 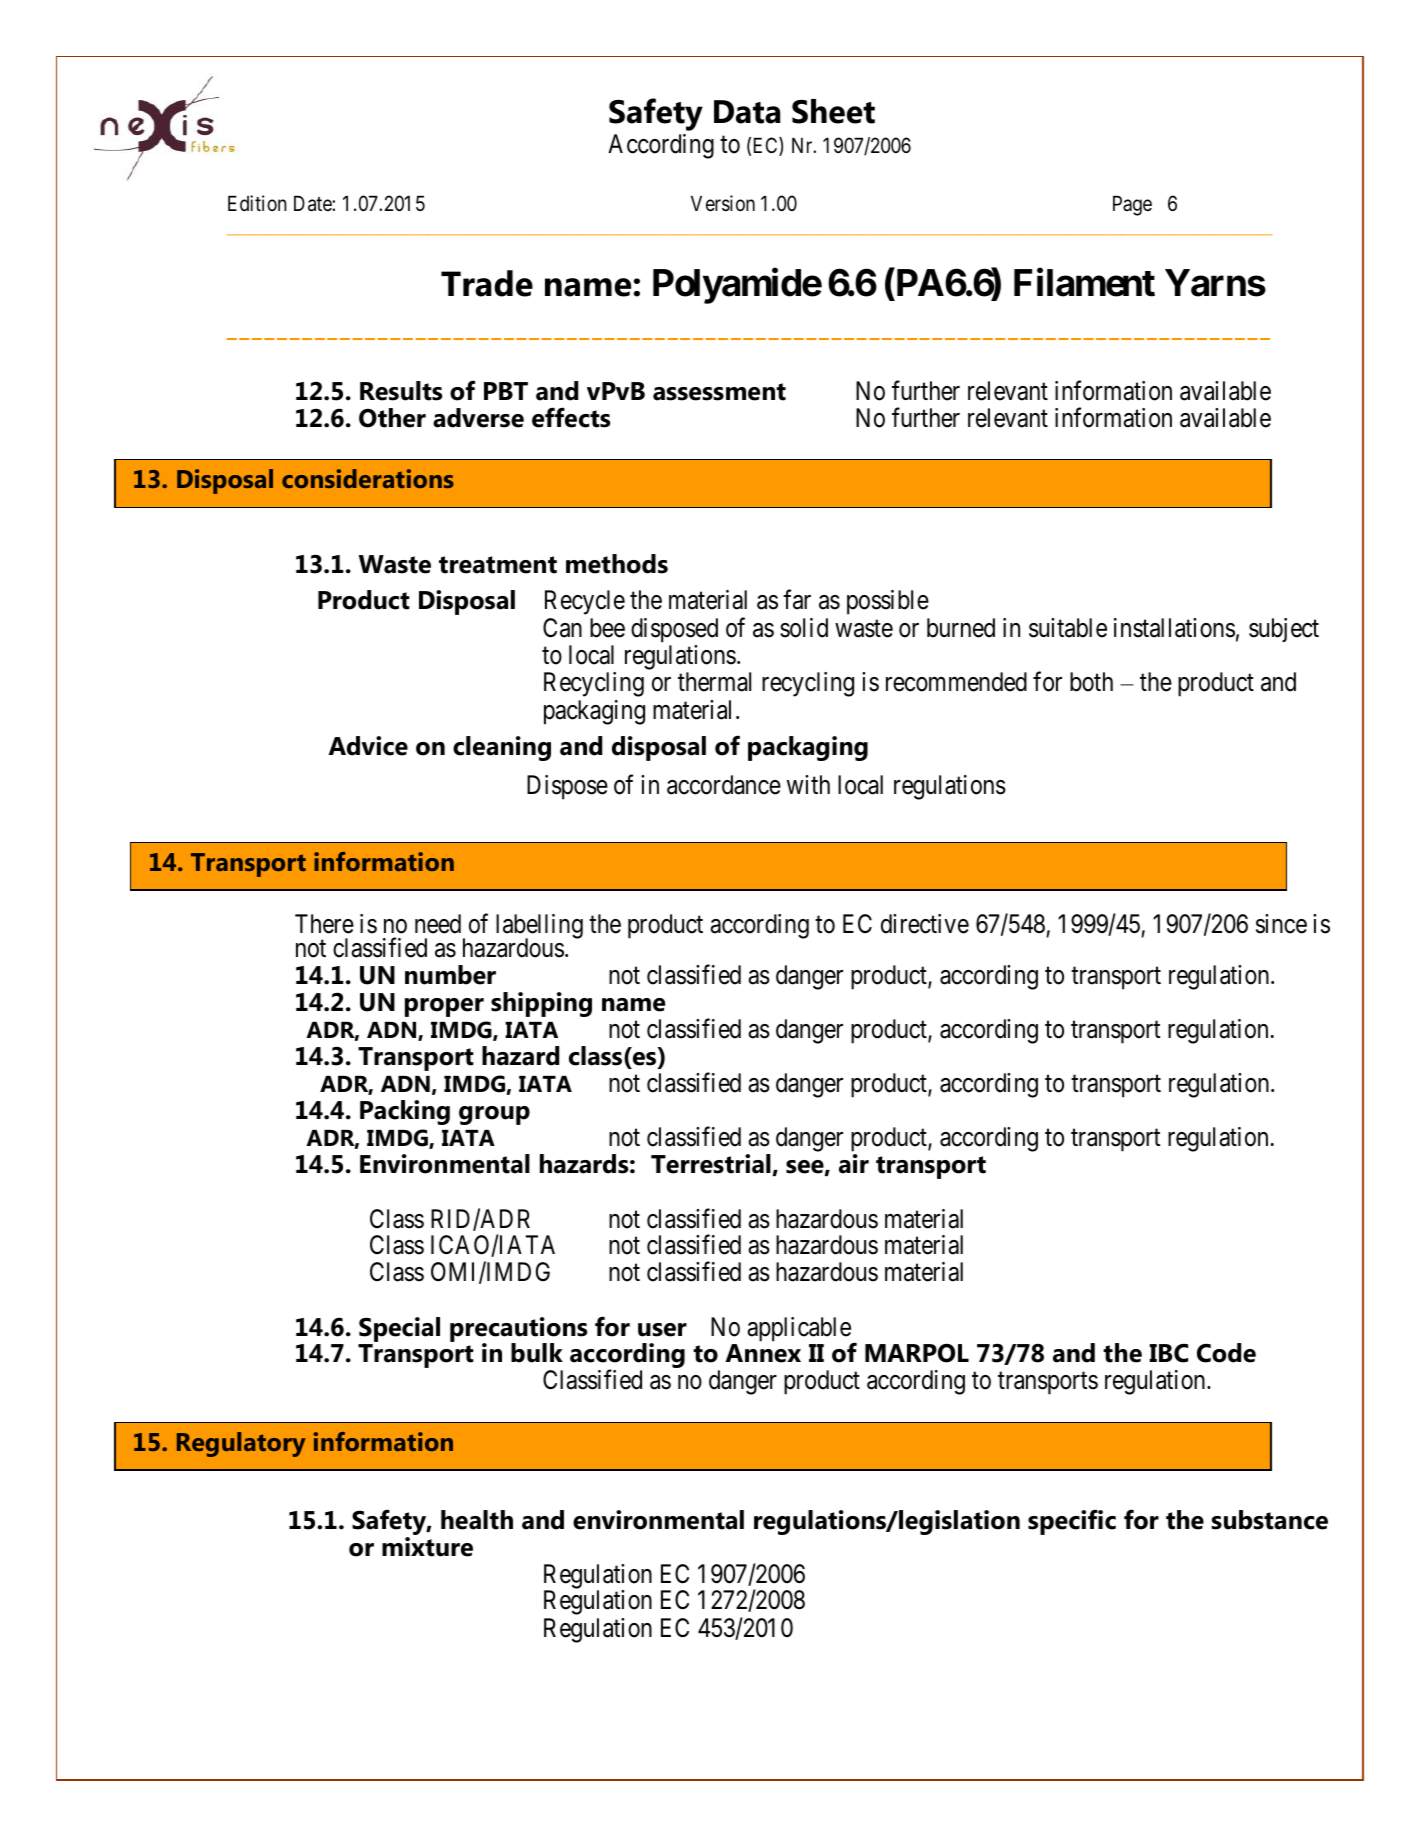 I want to click on Packing, so click(x=405, y=1112).
